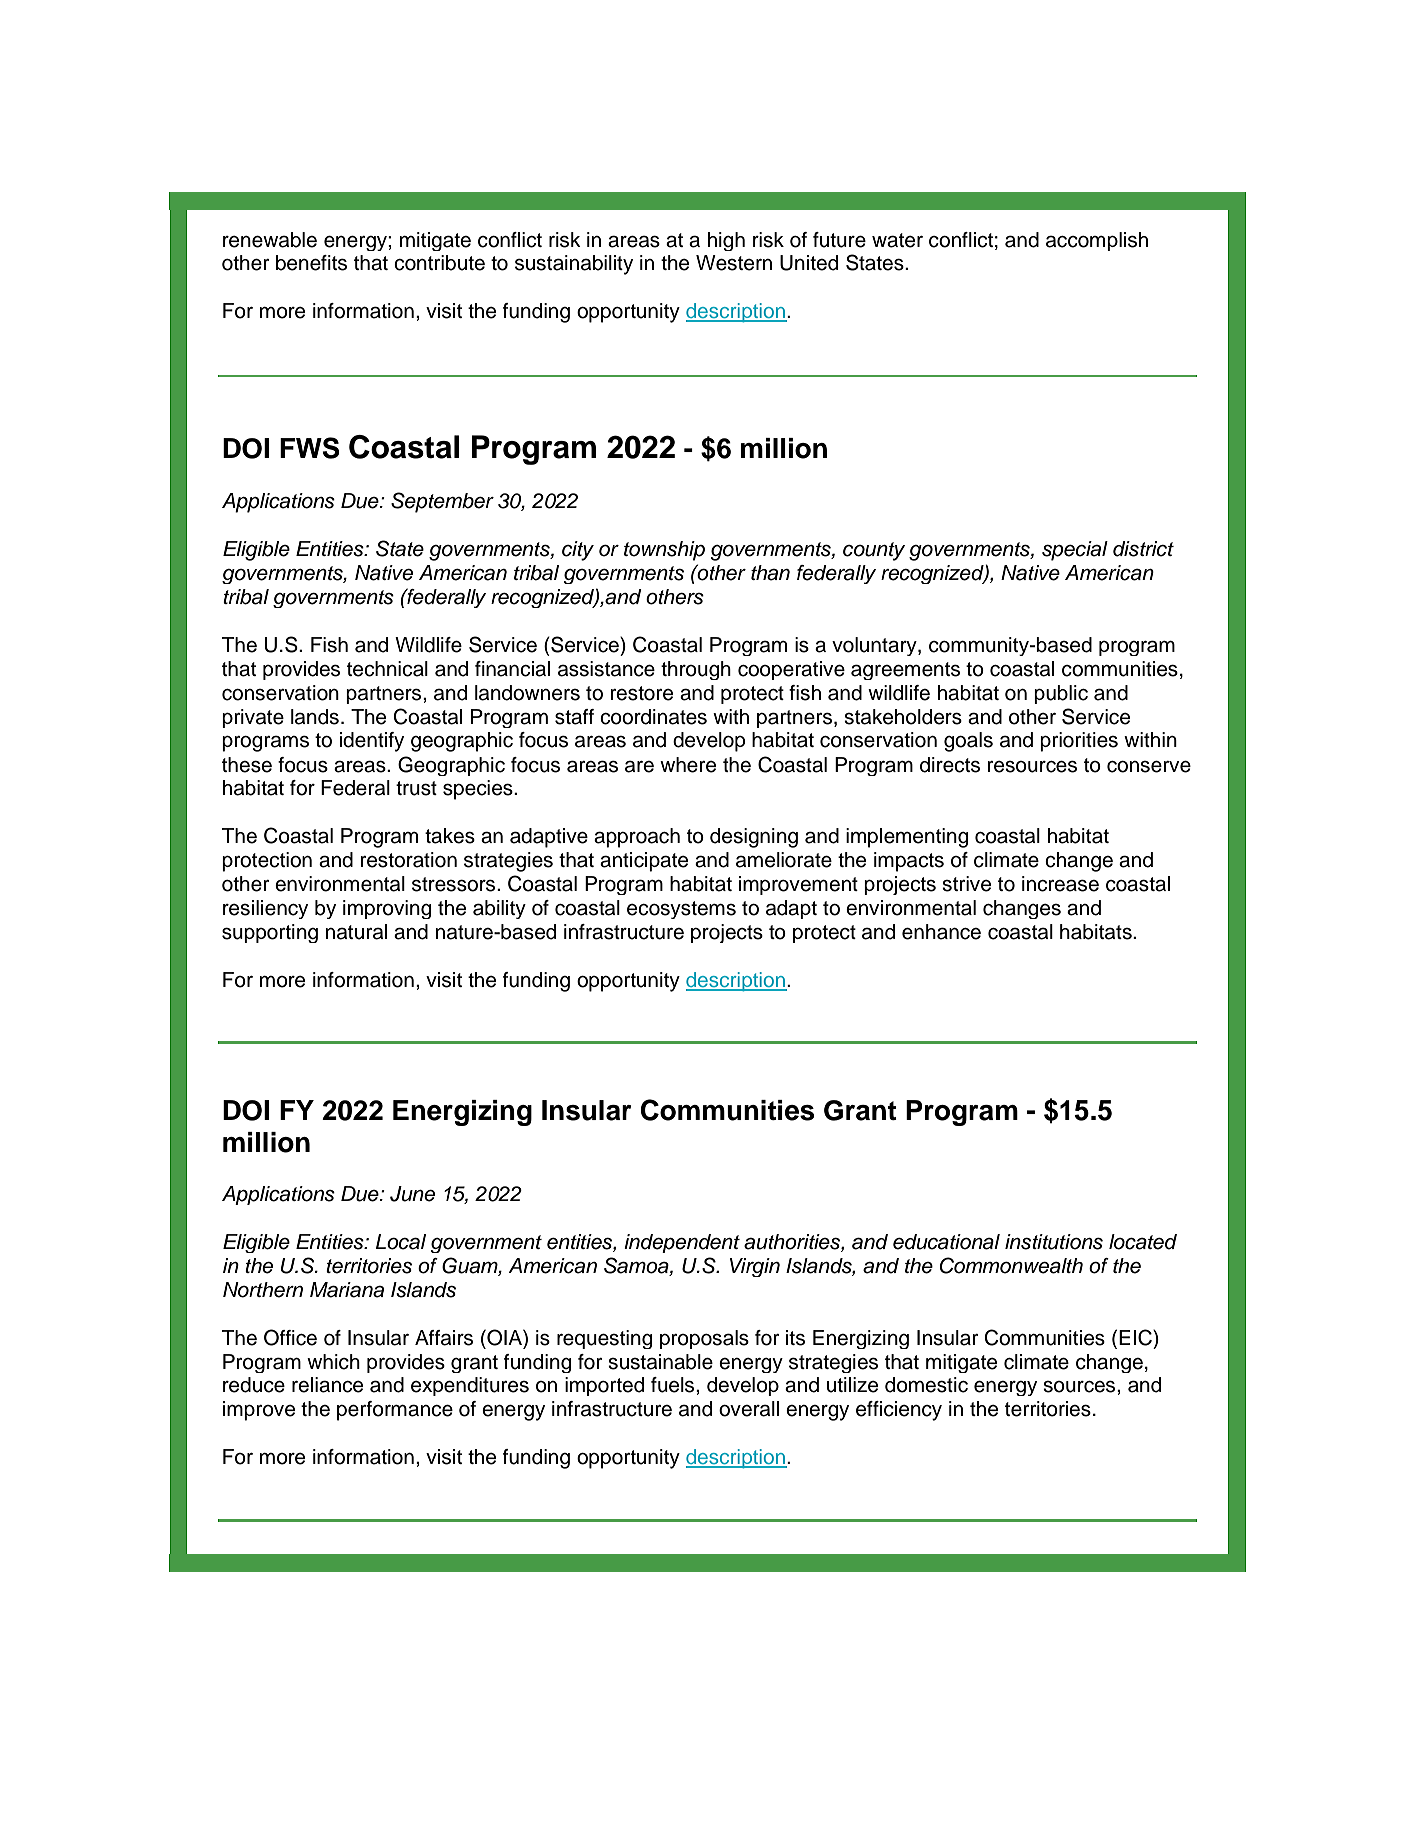  I want to click on Western, so click(734, 263).
